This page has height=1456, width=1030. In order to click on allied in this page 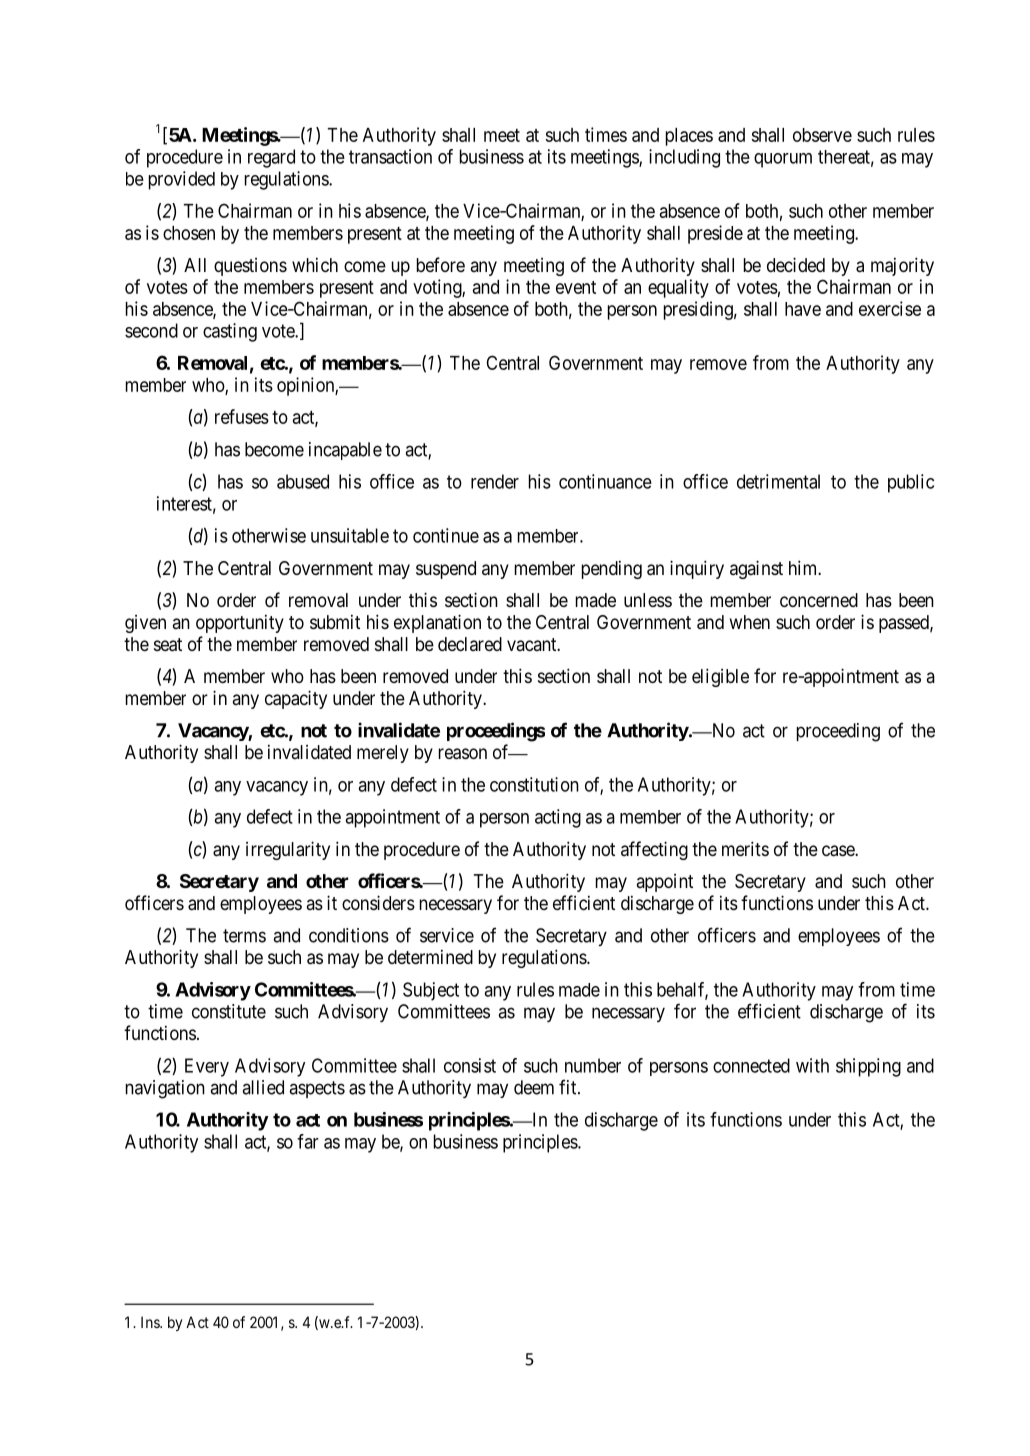, I will do `click(263, 1087)`.
